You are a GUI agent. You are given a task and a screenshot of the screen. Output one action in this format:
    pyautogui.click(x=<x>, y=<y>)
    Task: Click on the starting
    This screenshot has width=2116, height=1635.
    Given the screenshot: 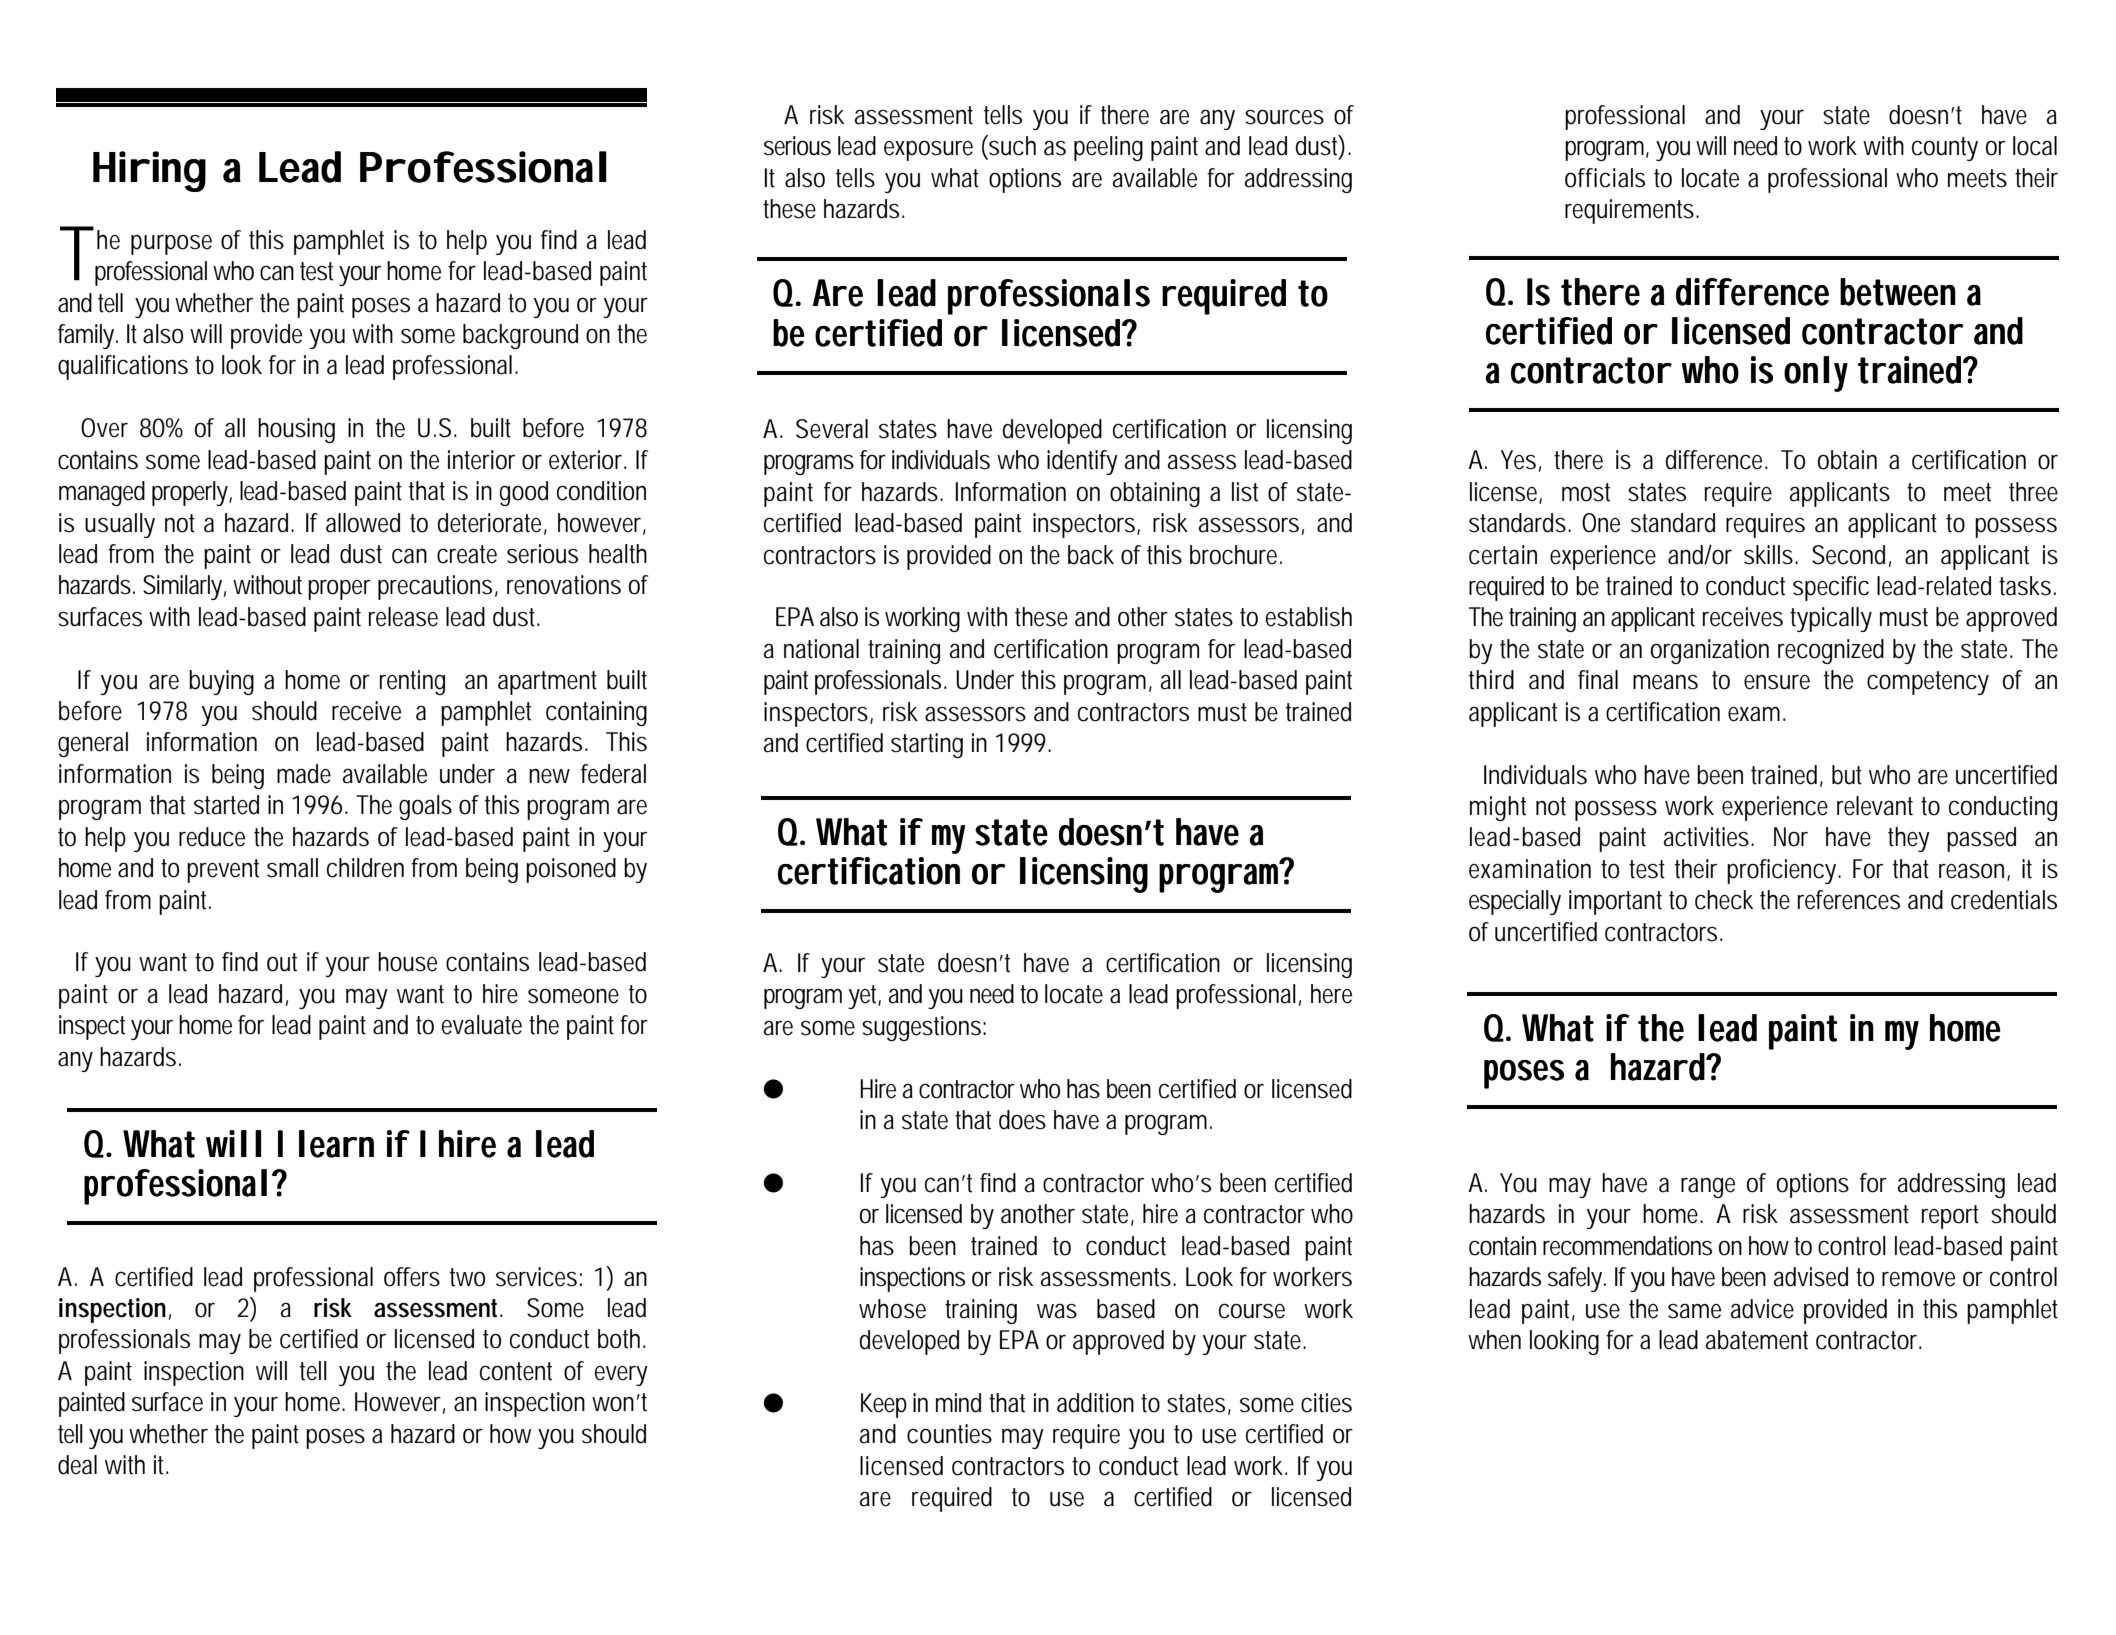 What is the action you would take?
    pyautogui.click(x=927, y=745)
